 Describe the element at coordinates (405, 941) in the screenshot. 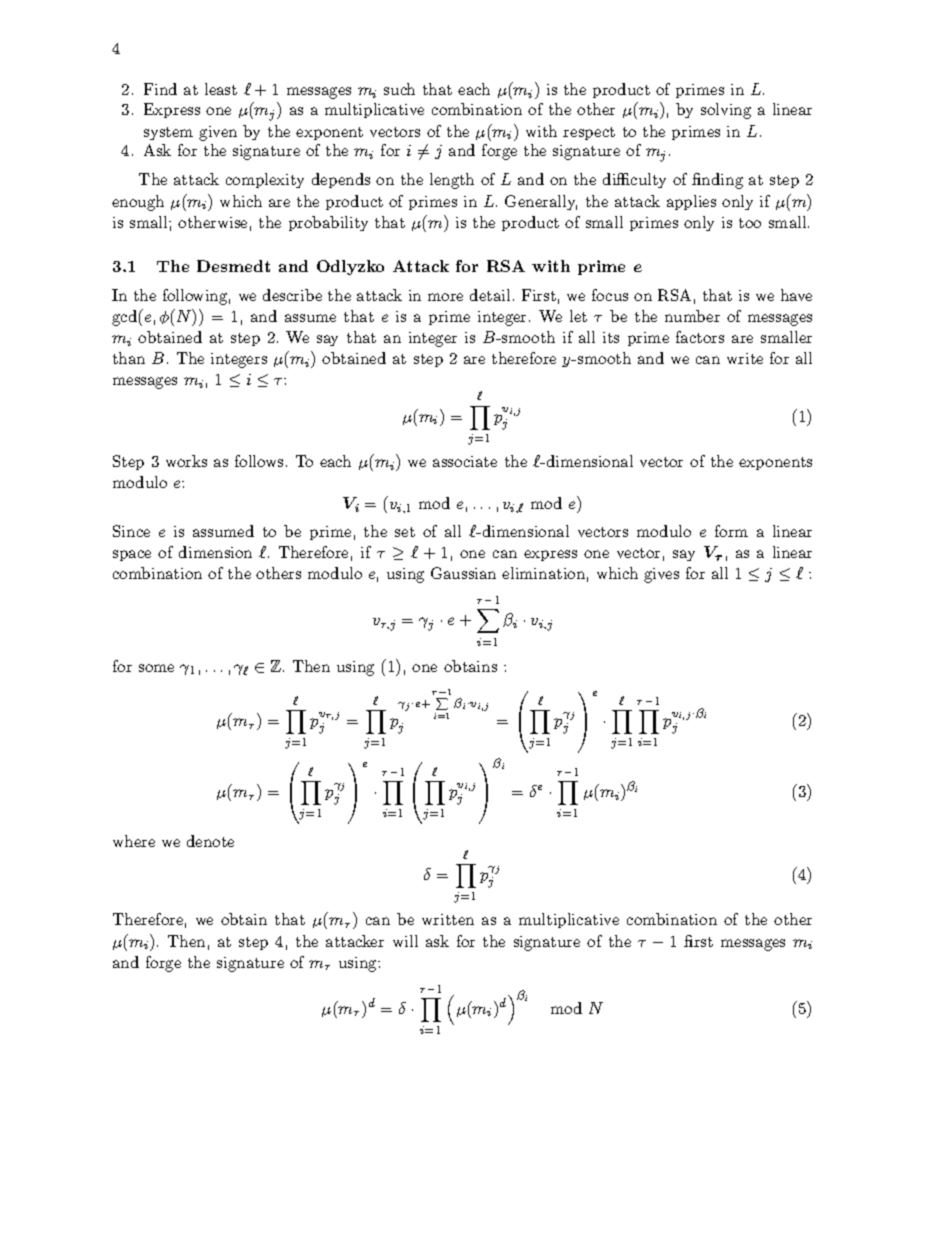

I see `will` at that location.
